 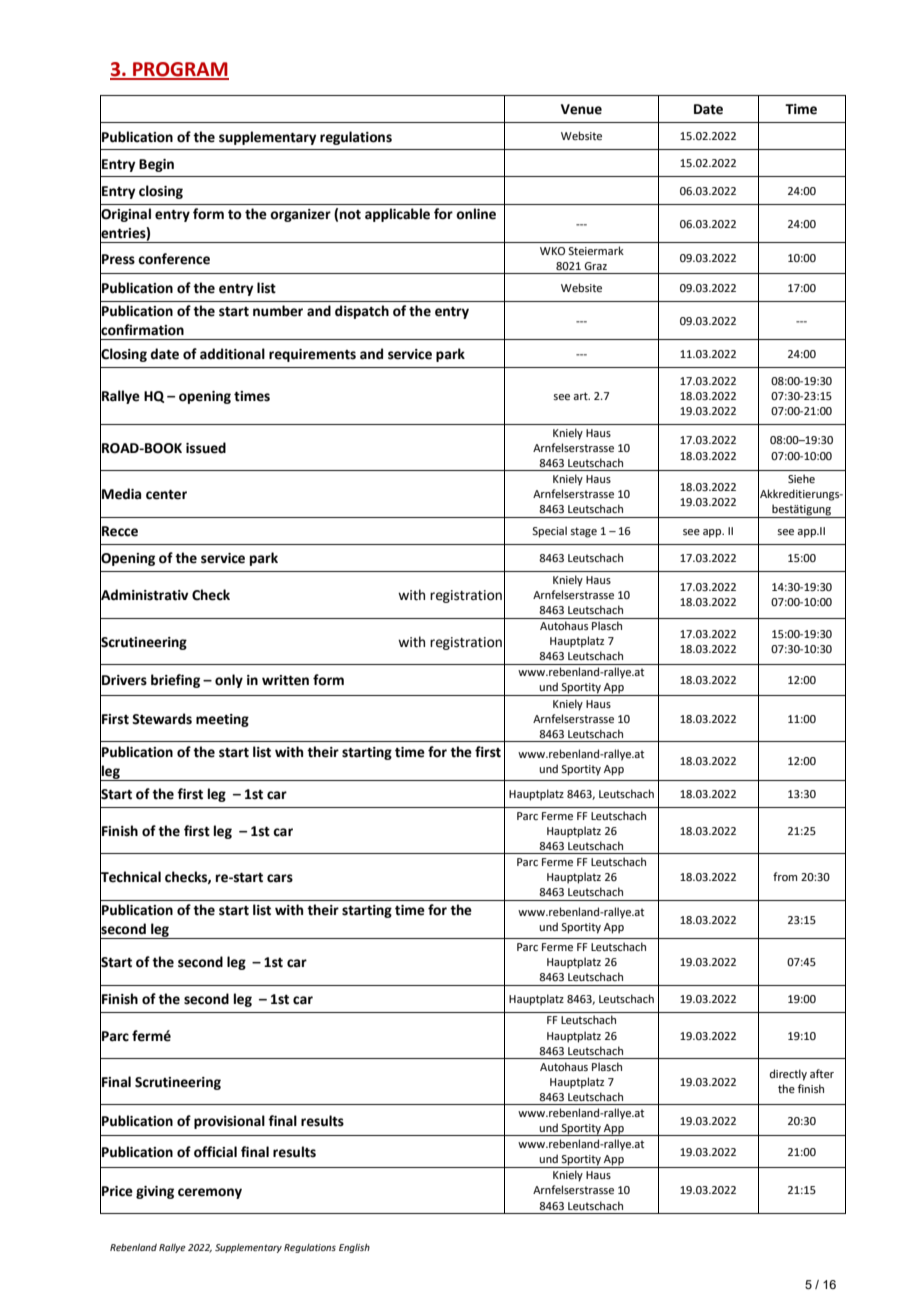 What do you see at coordinates (549, 532) in the screenshot?
I see `Special` at bounding box center [549, 532].
